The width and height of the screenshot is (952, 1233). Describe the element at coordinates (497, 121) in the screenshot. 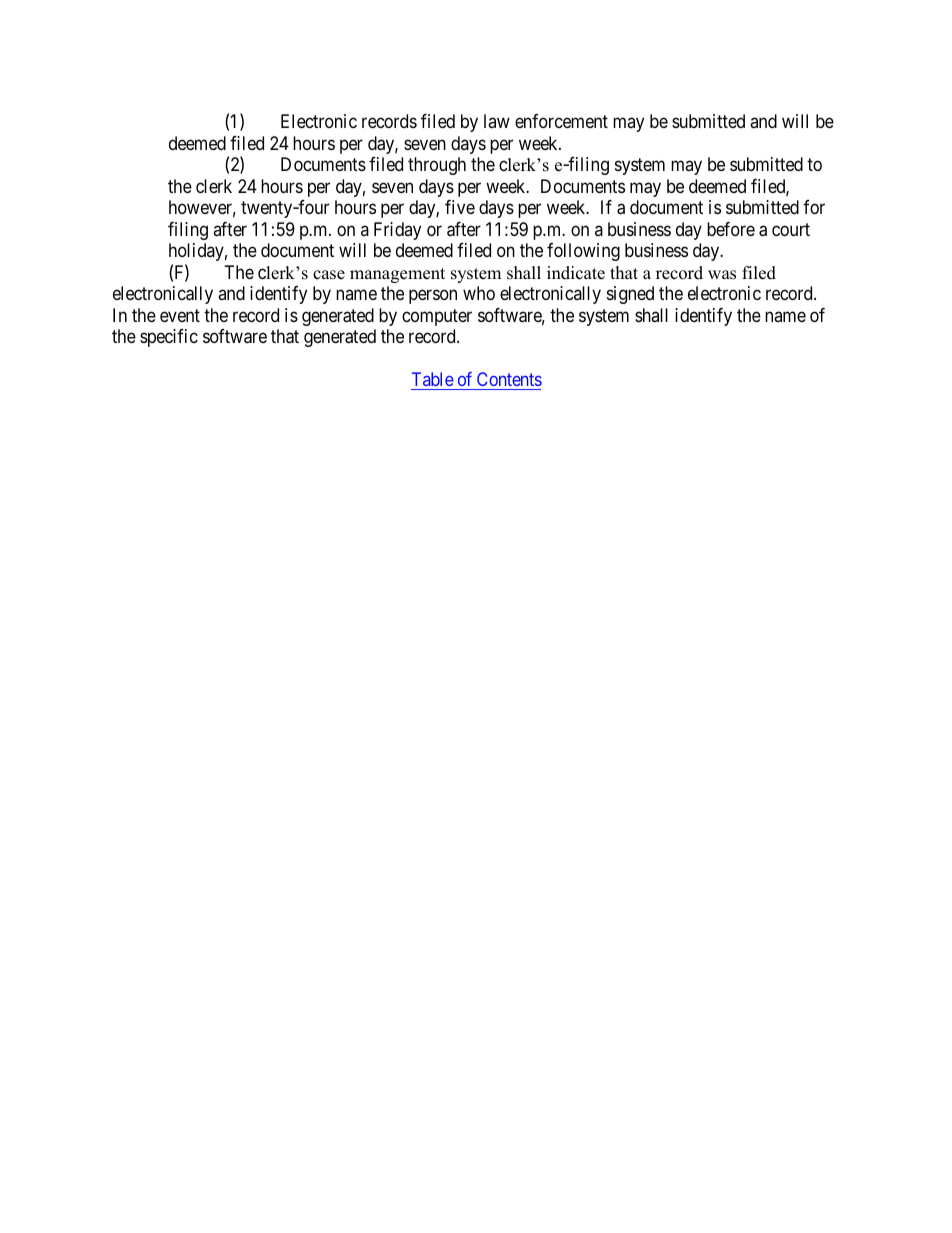

I see `law` at that location.
